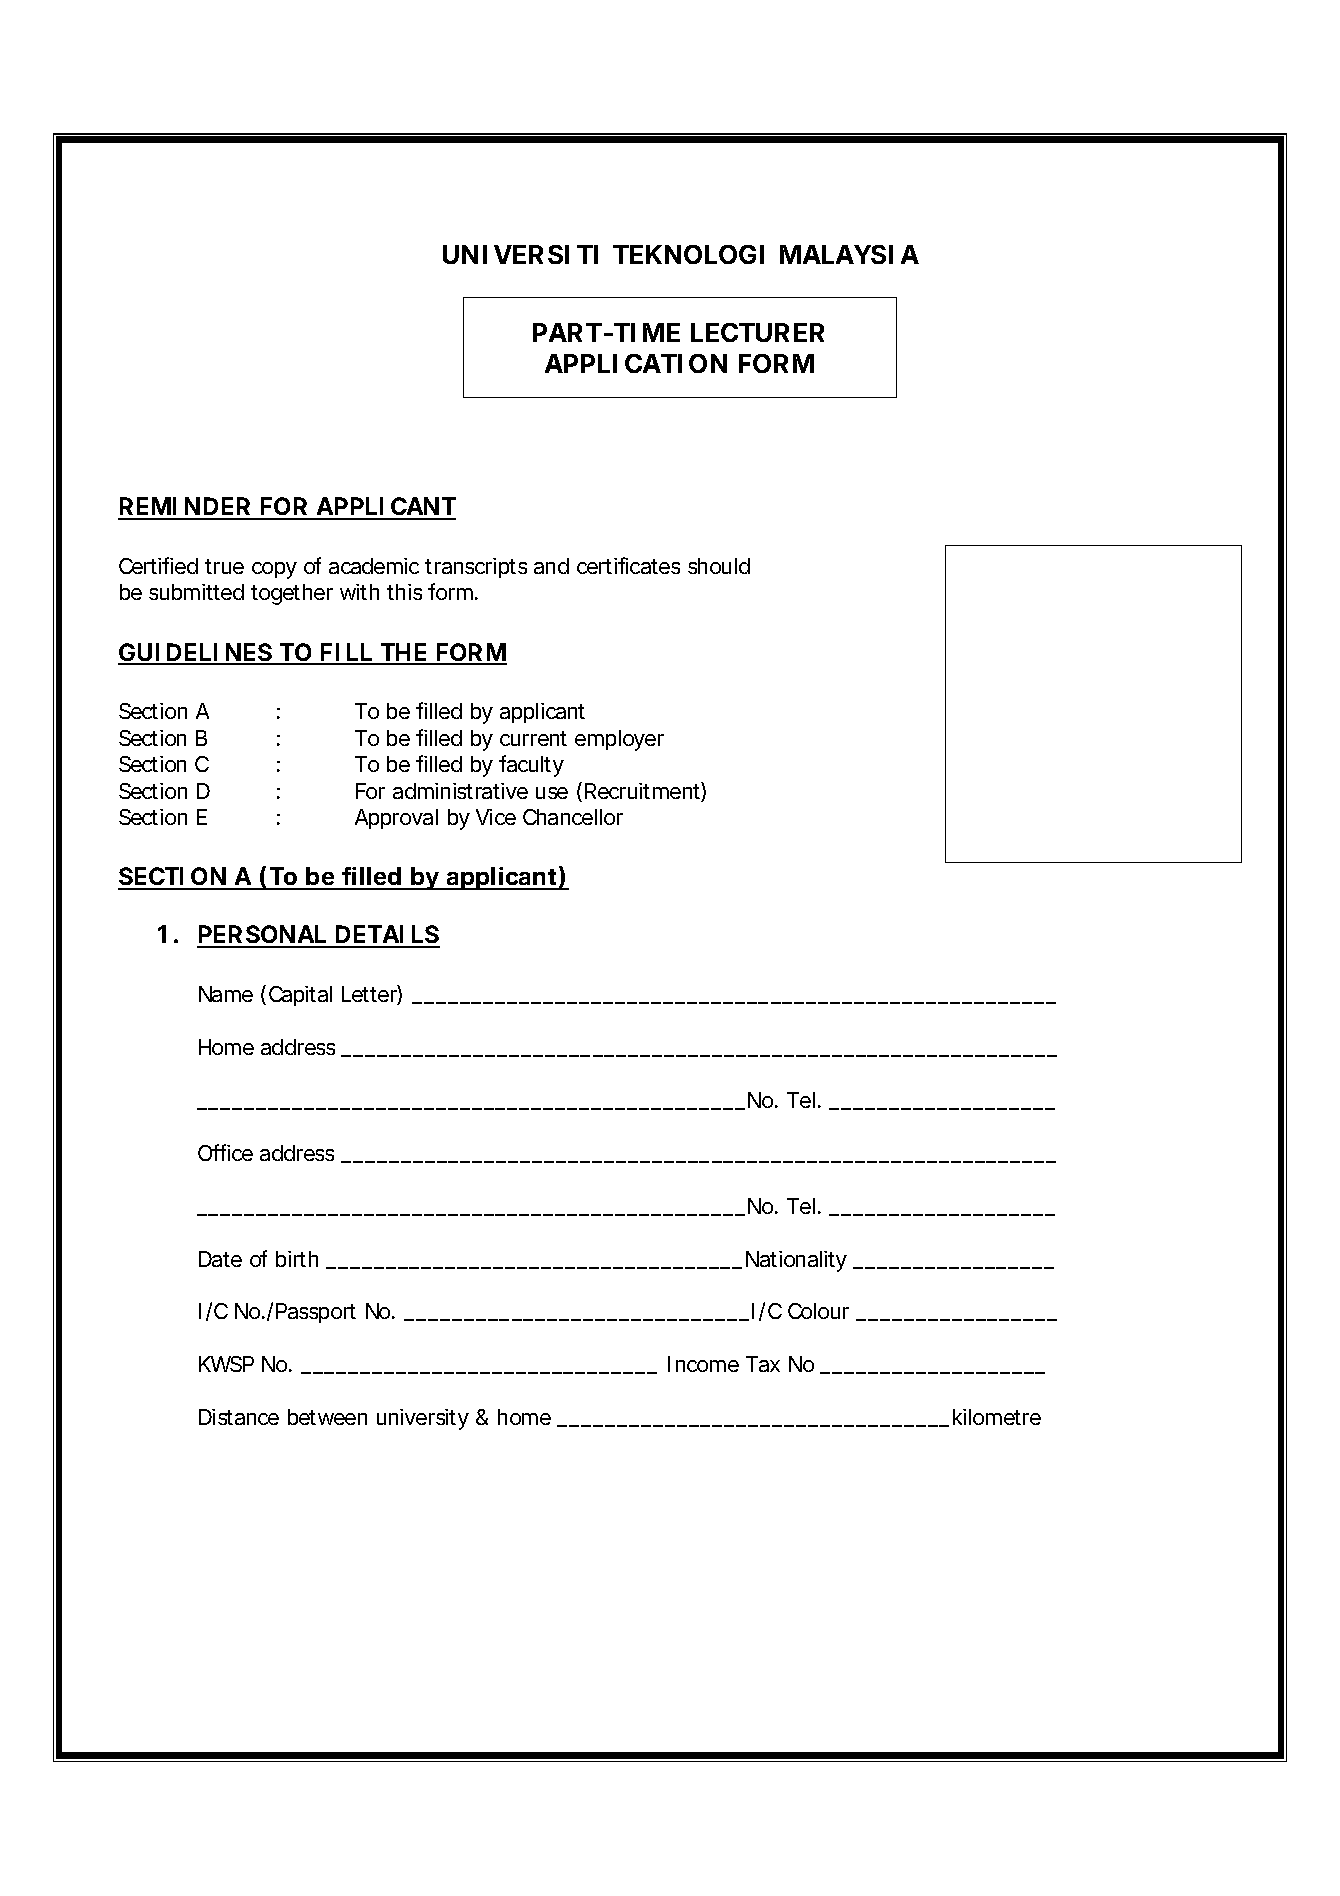  What do you see at coordinates (239, 1417) in the image?
I see `Distance` at bounding box center [239, 1417].
